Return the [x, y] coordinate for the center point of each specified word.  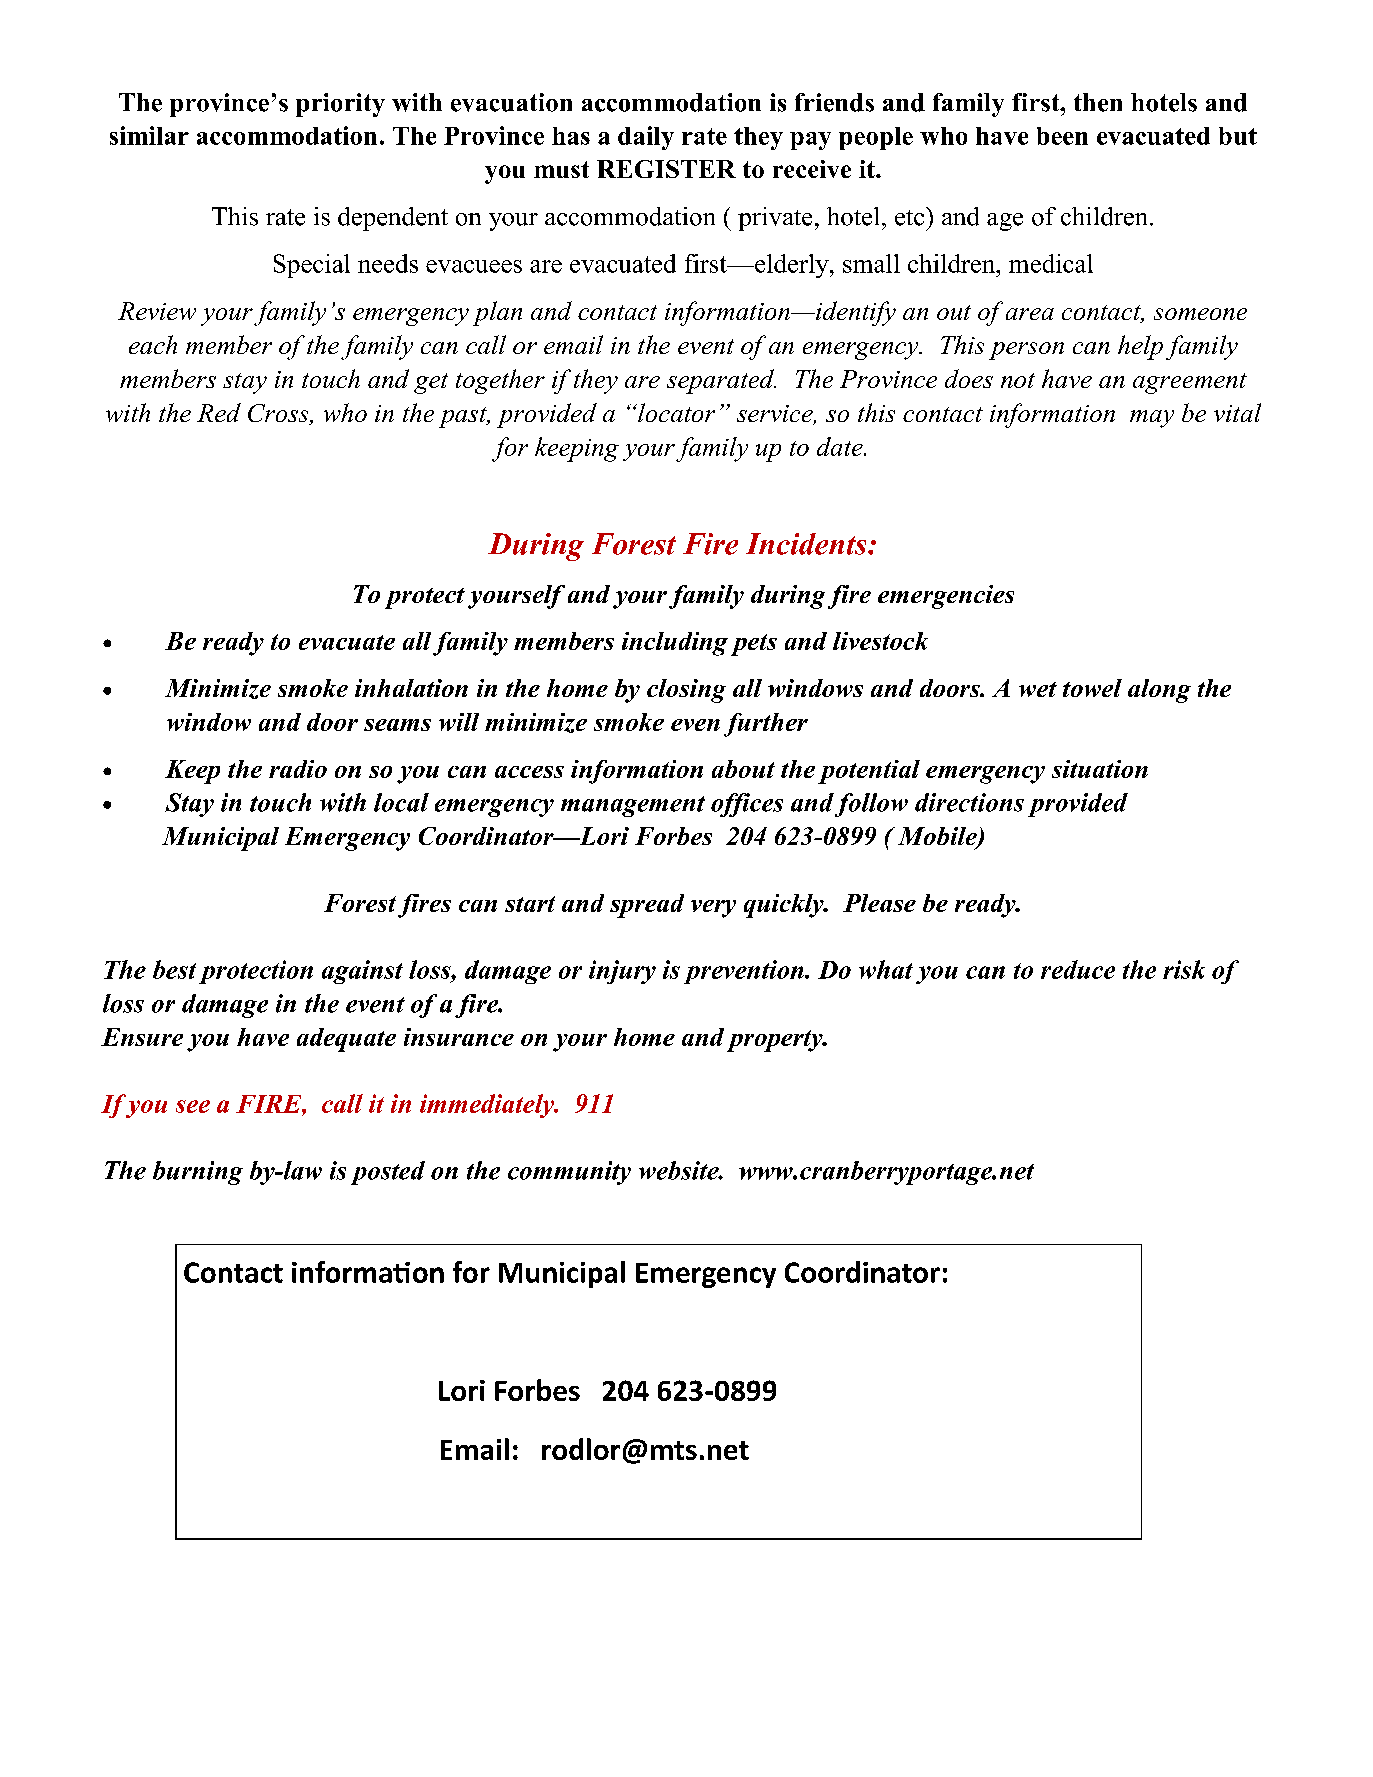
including [675, 644]
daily [646, 138]
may [1152, 419]
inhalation [411, 688]
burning [198, 1173]
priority [340, 105]
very [713, 909]
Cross [279, 414]
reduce [1078, 969]
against [362, 972]
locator [675, 412]
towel [1092, 688]
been [1062, 136]
